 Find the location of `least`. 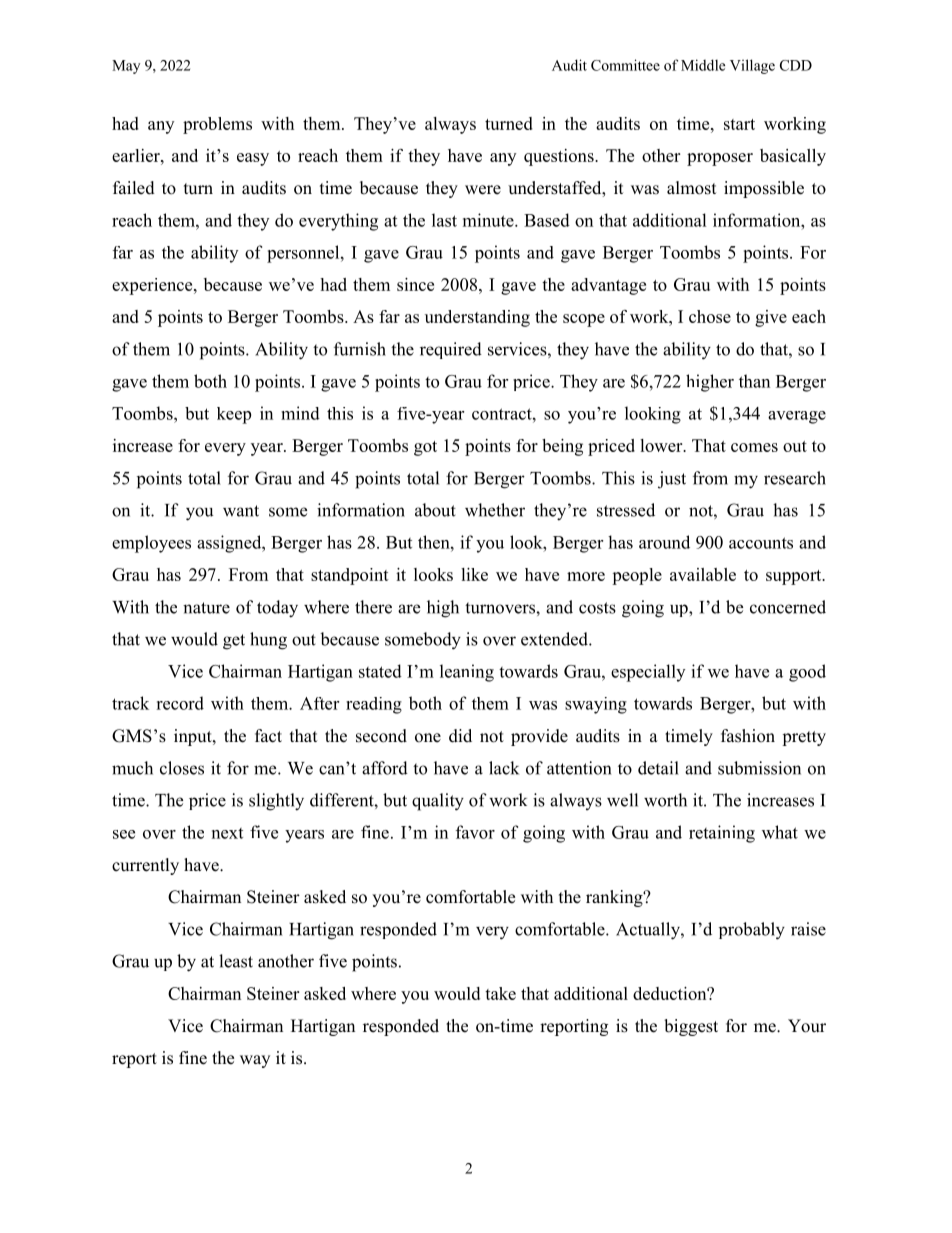

least is located at coordinates (236, 961).
